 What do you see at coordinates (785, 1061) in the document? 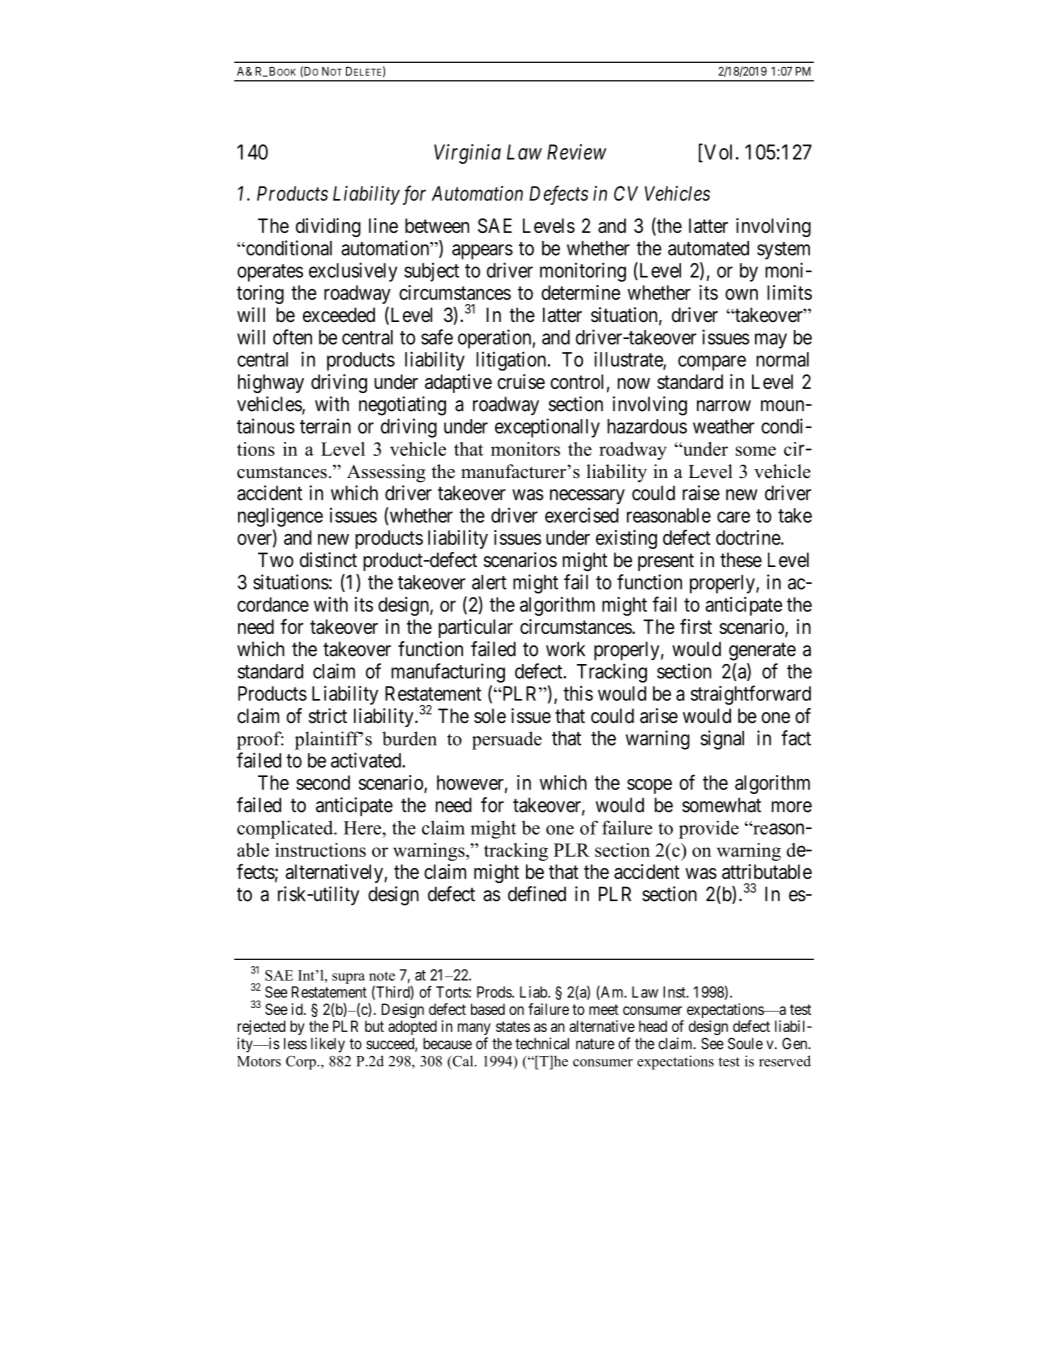
I see `reserved` at bounding box center [785, 1061].
